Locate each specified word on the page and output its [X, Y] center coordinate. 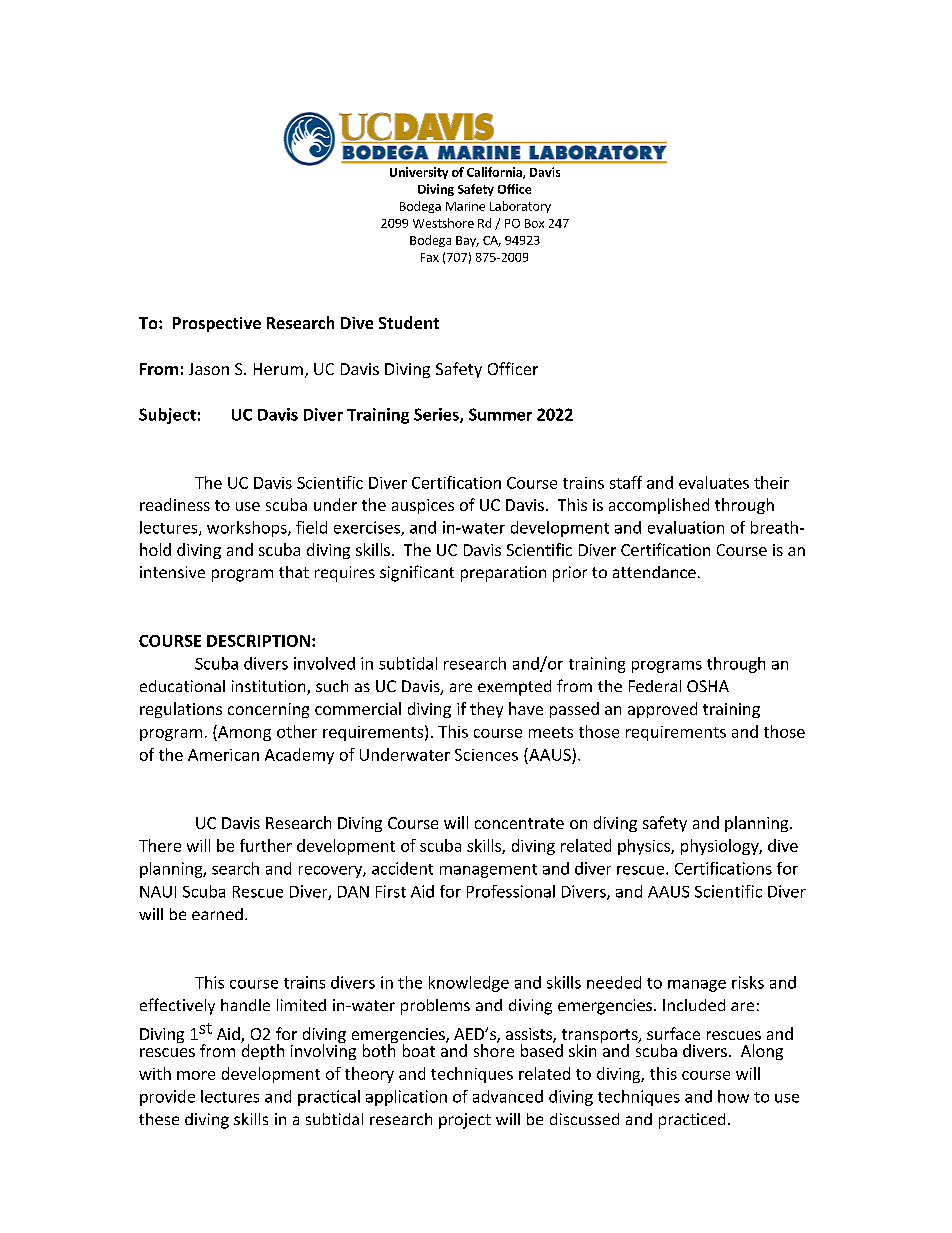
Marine [465, 206]
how [733, 1096]
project [465, 1121]
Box [534, 223]
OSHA [708, 686]
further [266, 845]
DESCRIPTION [258, 641]
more [196, 1075]
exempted [514, 688]
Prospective [217, 324]
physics [645, 847]
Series [437, 415]
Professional [511, 891]
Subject [167, 416]
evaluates [714, 482]
